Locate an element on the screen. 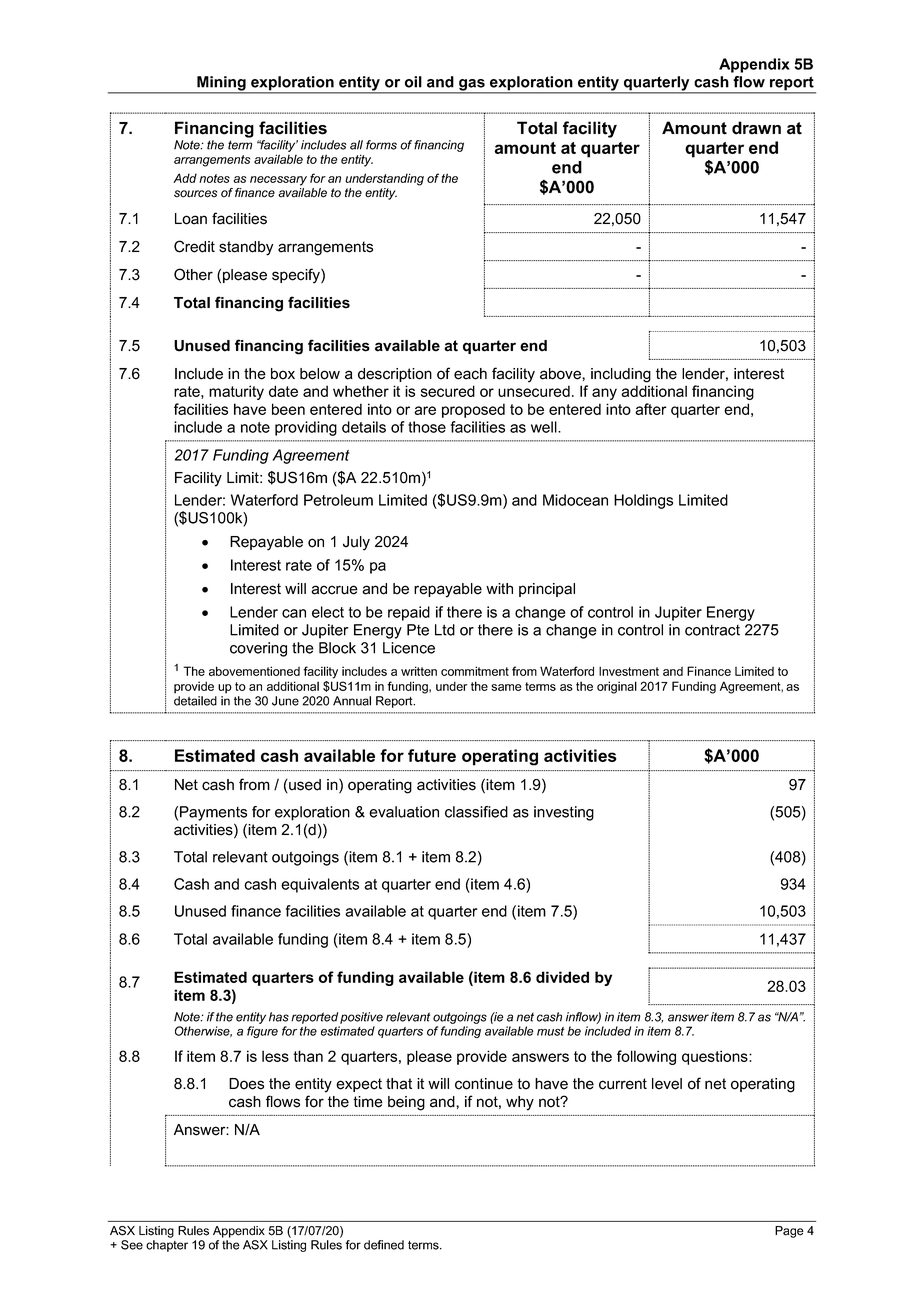  chapter is located at coordinates (167, 1246).
